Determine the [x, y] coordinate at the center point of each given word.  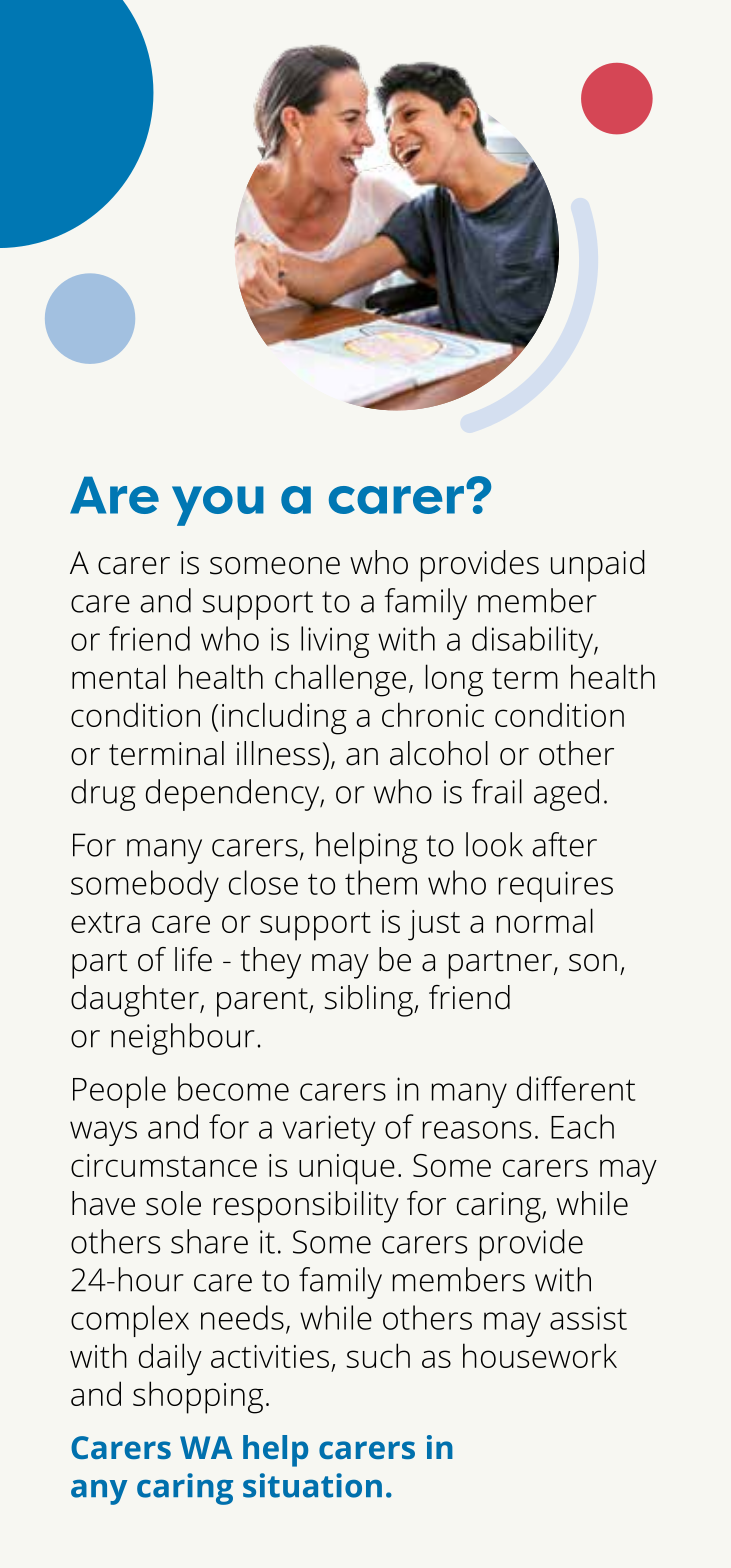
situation [312, 1485]
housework [540, 1355]
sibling [369, 1001]
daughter [136, 1001]
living [335, 642]
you [218, 506]
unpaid [598, 566]
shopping [198, 1397]
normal [545, 920]
